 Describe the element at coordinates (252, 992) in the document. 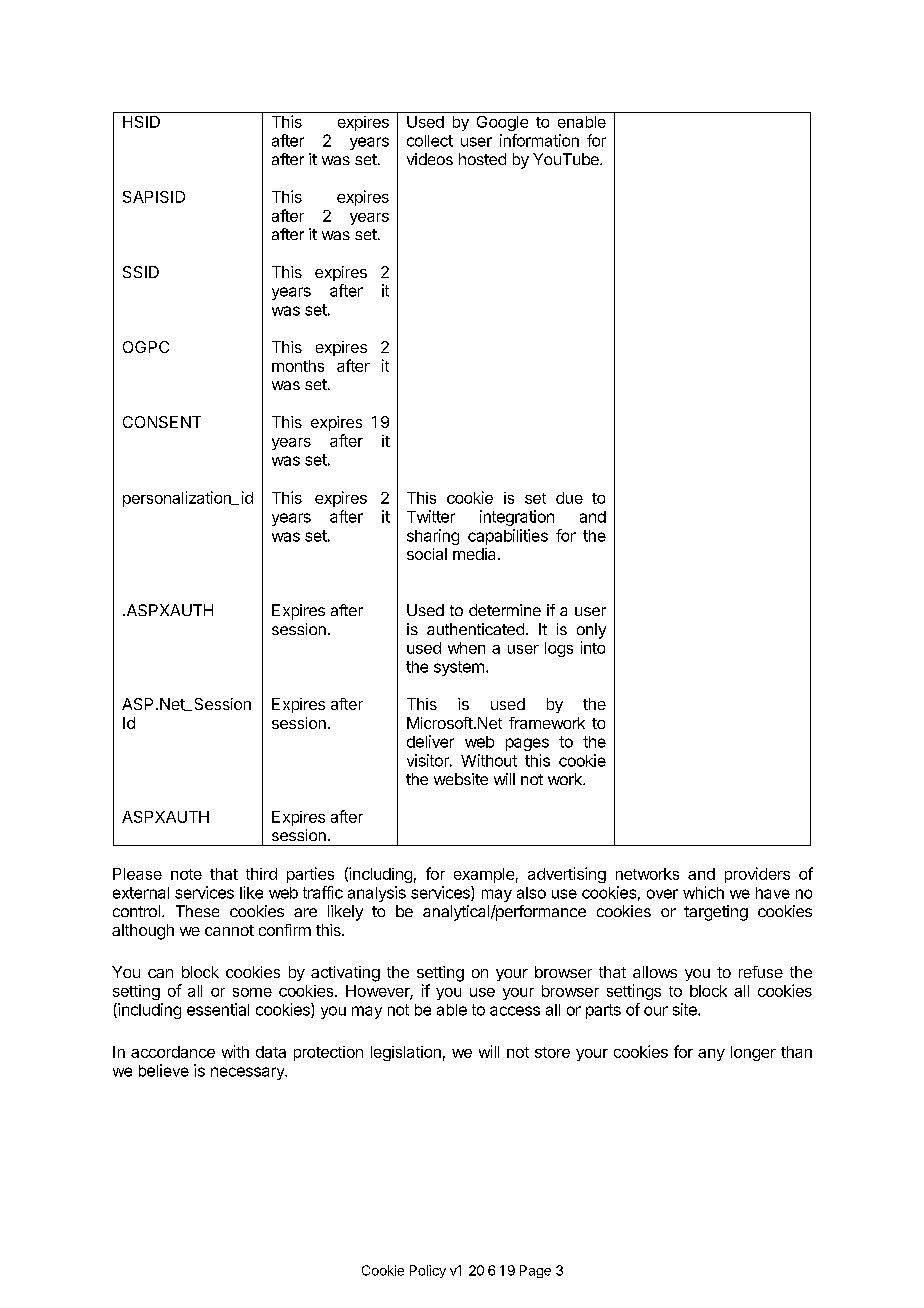

I see `some` at that location.
